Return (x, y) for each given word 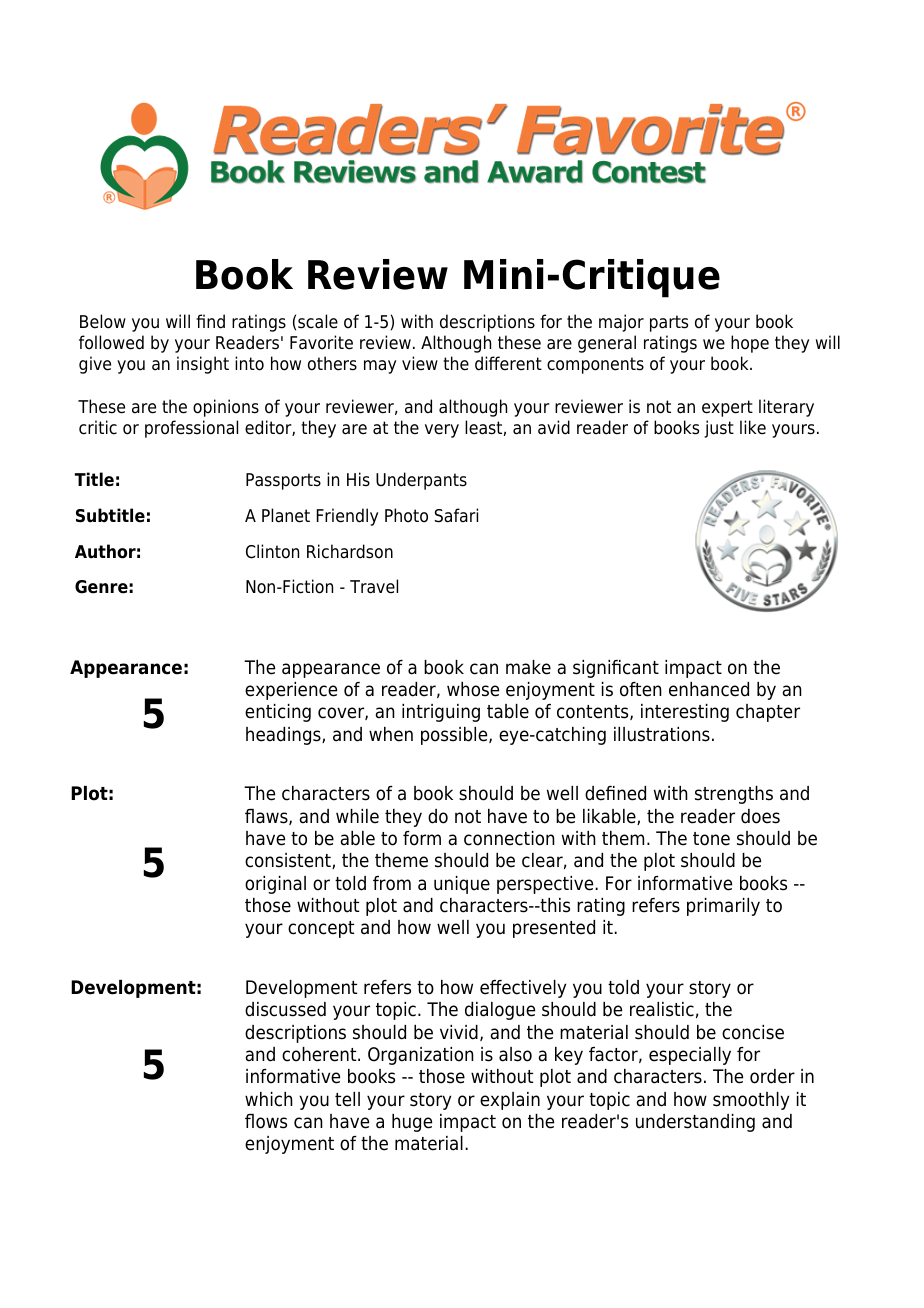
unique (462, 885)
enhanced (709, 689)
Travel (374, 586)
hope (750, 344)
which (269, 1099)
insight (203, 365)
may (380, 367)
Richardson (350, 551)
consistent (289, 861)
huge (412, 1123)
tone (711, 839)
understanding (695, 1123)
